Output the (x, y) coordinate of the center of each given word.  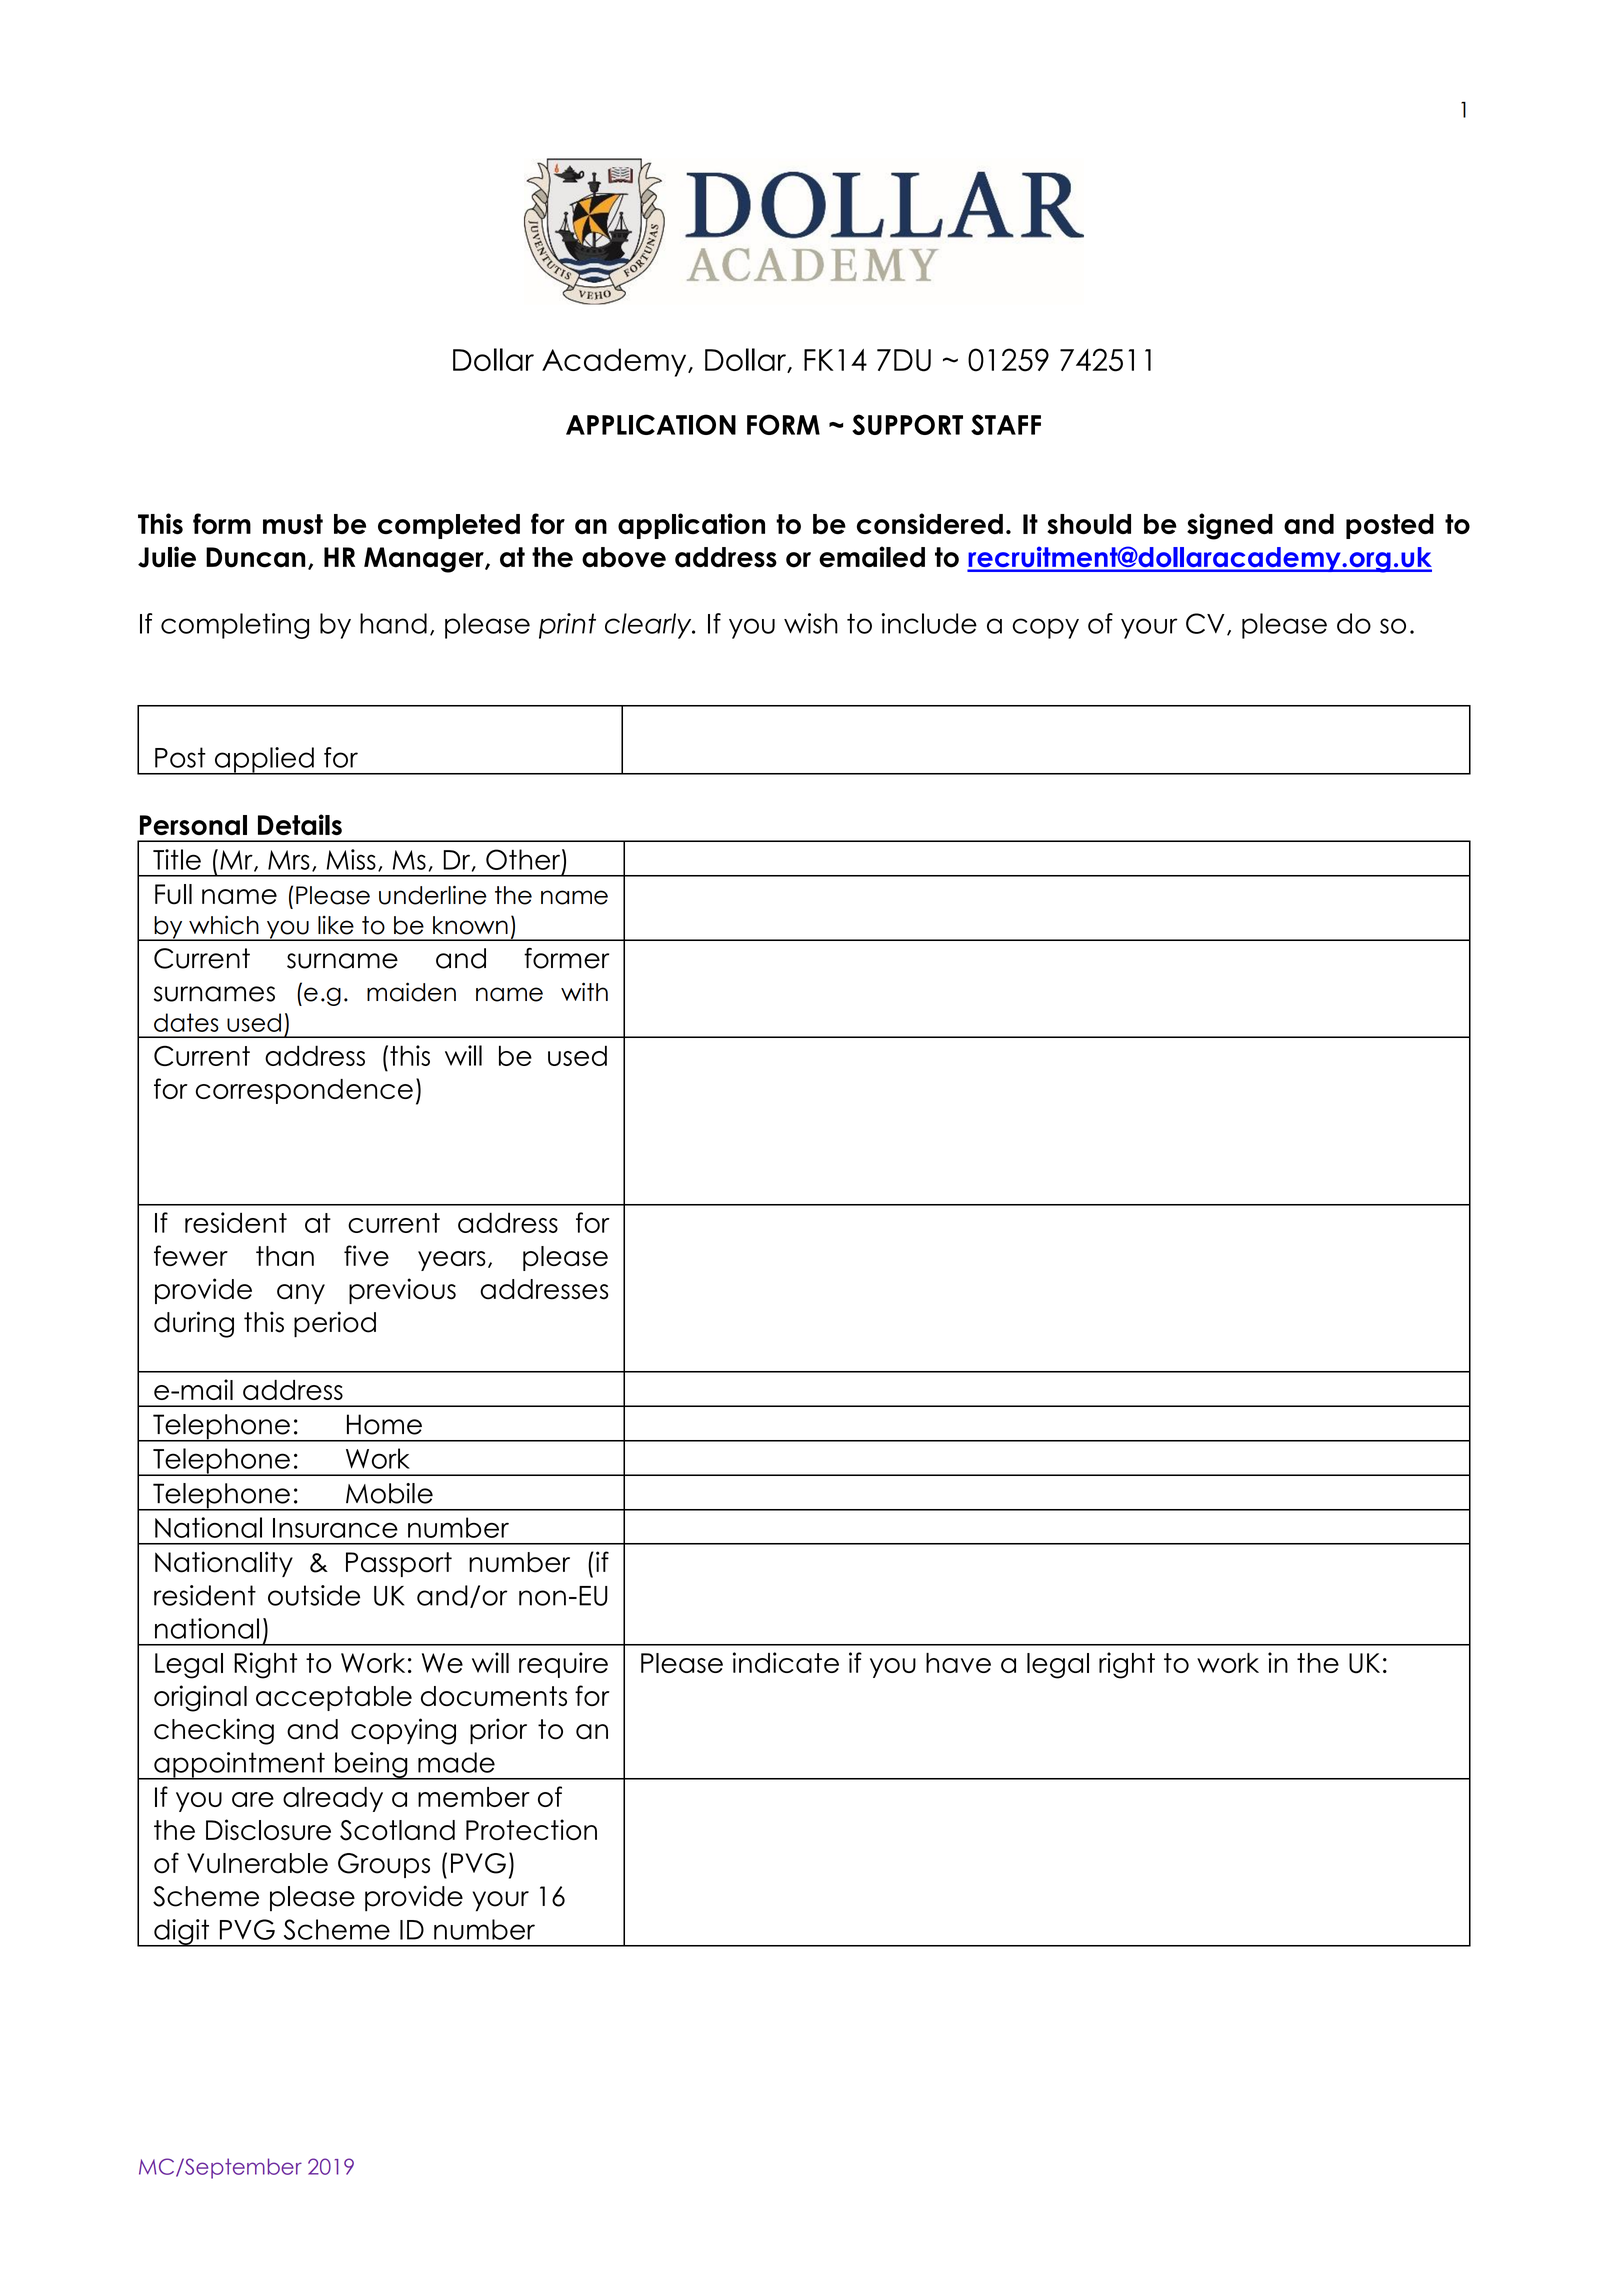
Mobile (389, 1493)
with (584, 991)
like (336, 925)
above (624, 557)
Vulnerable (257, 1863)
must (293, 524)
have (958, 1663)
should (1089, 524)
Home (384, 1424)
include (929, 623)
